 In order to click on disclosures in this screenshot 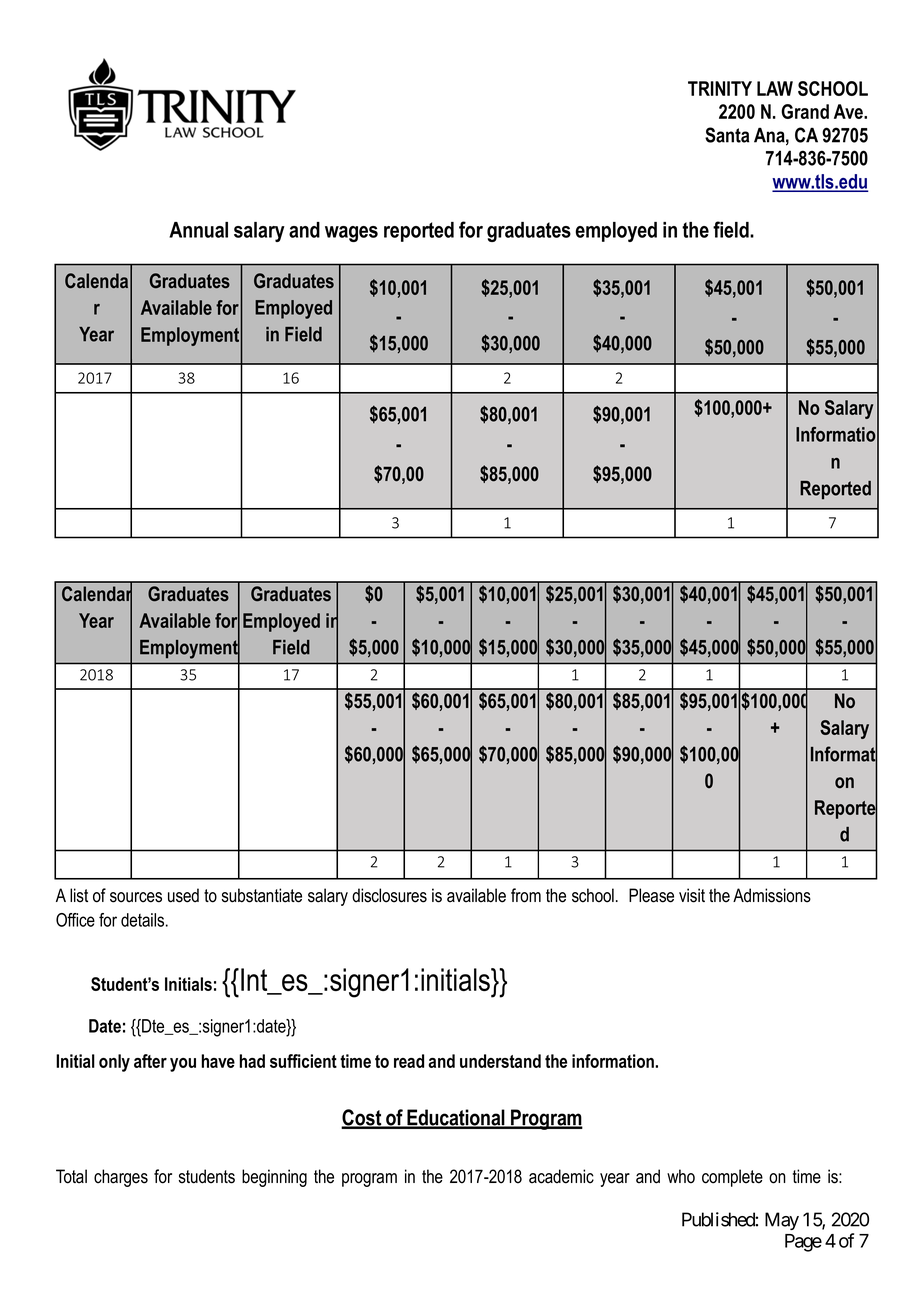, I will do `click(389, 895)`.
